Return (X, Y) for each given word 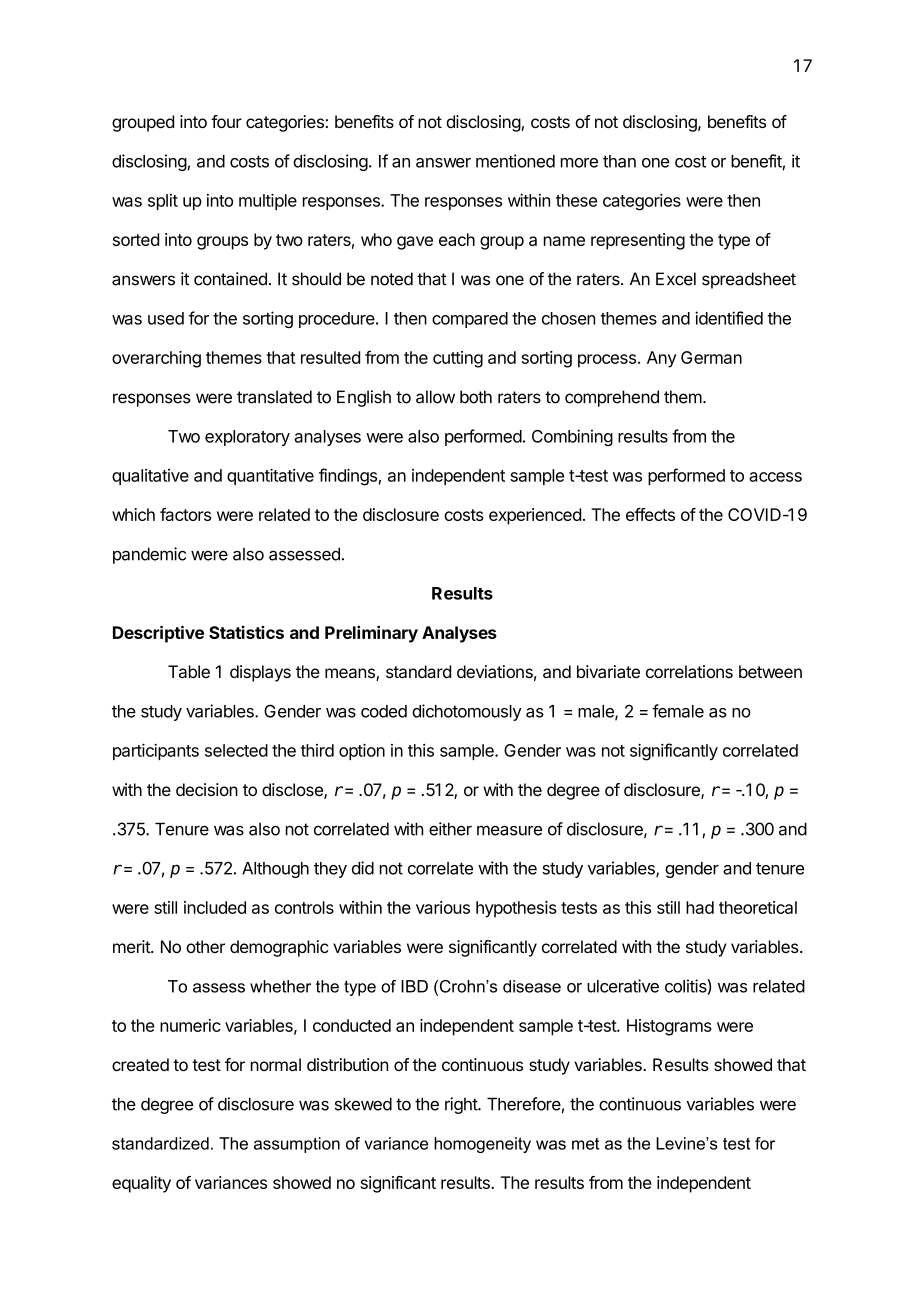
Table (189, 671)
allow (435, 397)
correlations (689, 671)
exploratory (247, 438)
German (711, 357)
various (443, 907)
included (215, 907)
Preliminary (371, 634)
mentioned (515, 161)
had (700, 907)
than (619, 161)
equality (141, 1184)
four (226, 121)
